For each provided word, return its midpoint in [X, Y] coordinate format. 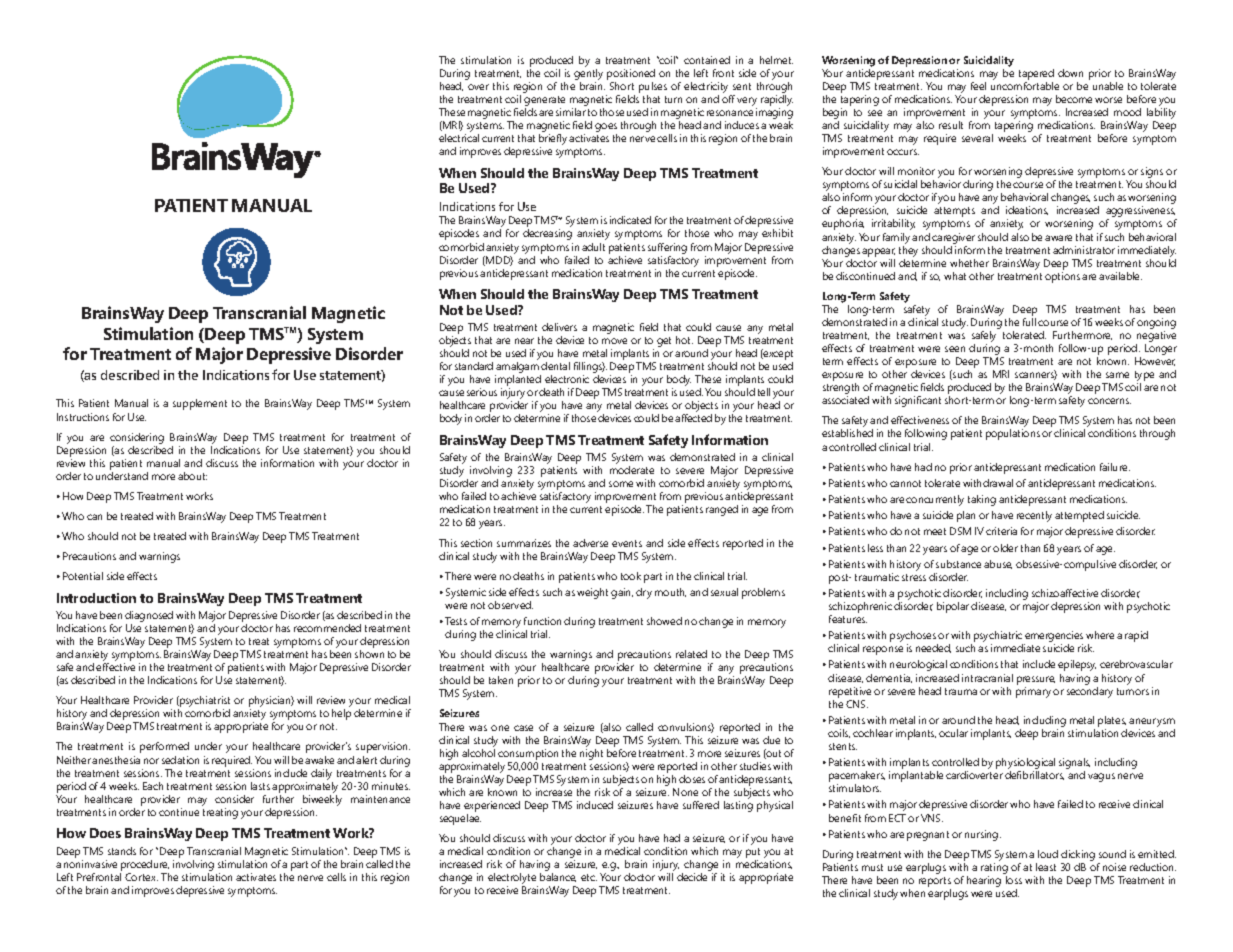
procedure [145, 865]
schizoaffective [1065, 593]
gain [622, 593]
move [614, 341]
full [1029, 322]
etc [589, 877]
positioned [631, 74]
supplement [200, 404]
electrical [459, 138]
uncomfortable [1025, 86]
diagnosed [149, 616]
